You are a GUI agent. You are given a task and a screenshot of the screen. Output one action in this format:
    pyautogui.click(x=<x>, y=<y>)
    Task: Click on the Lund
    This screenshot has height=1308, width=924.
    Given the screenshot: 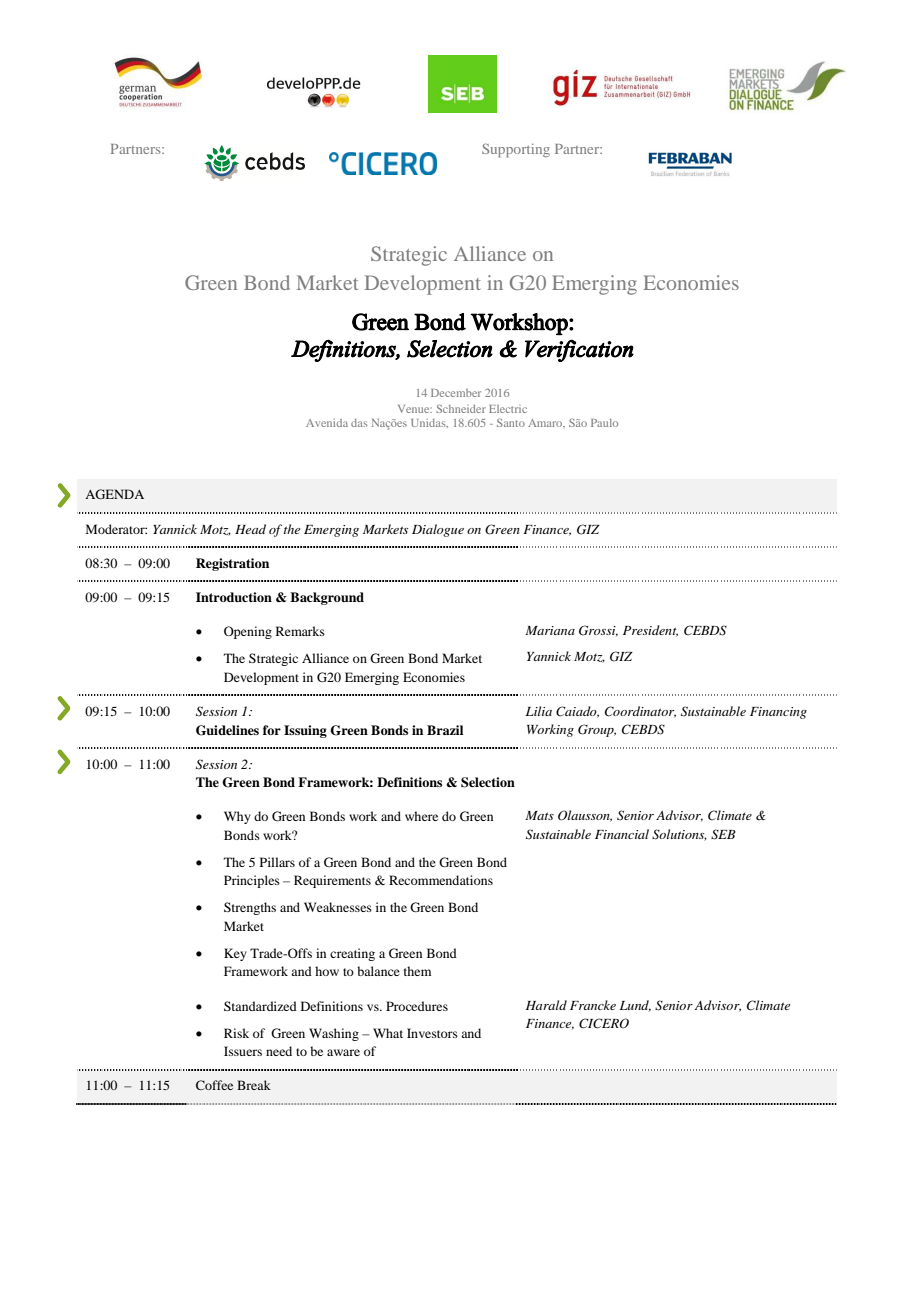 What is the action you would take?
    pyautogui.click(x=635, y=1006)
